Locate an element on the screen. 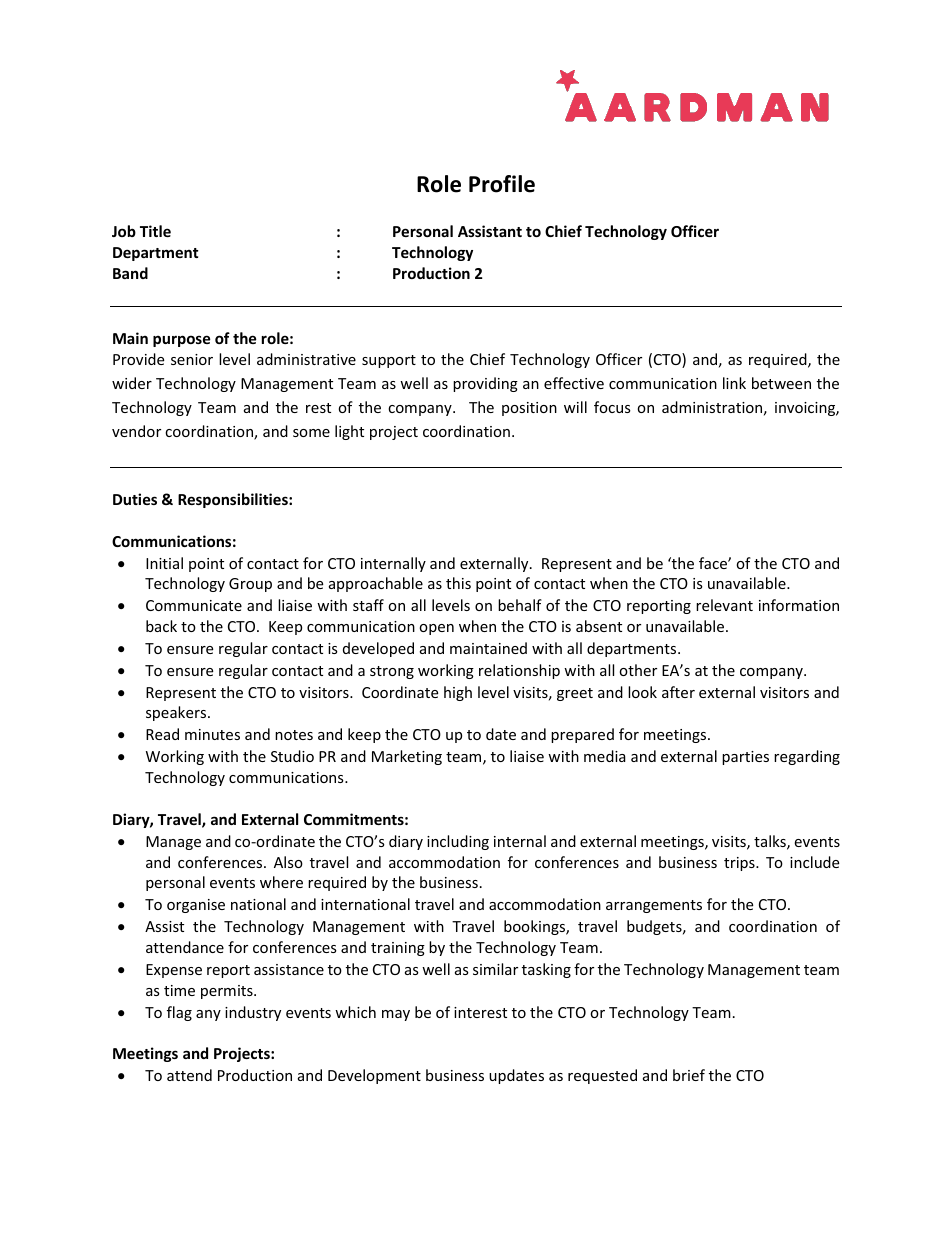 This screenshot has width=952, height=1233. link is located at coordinates (734, 383).
